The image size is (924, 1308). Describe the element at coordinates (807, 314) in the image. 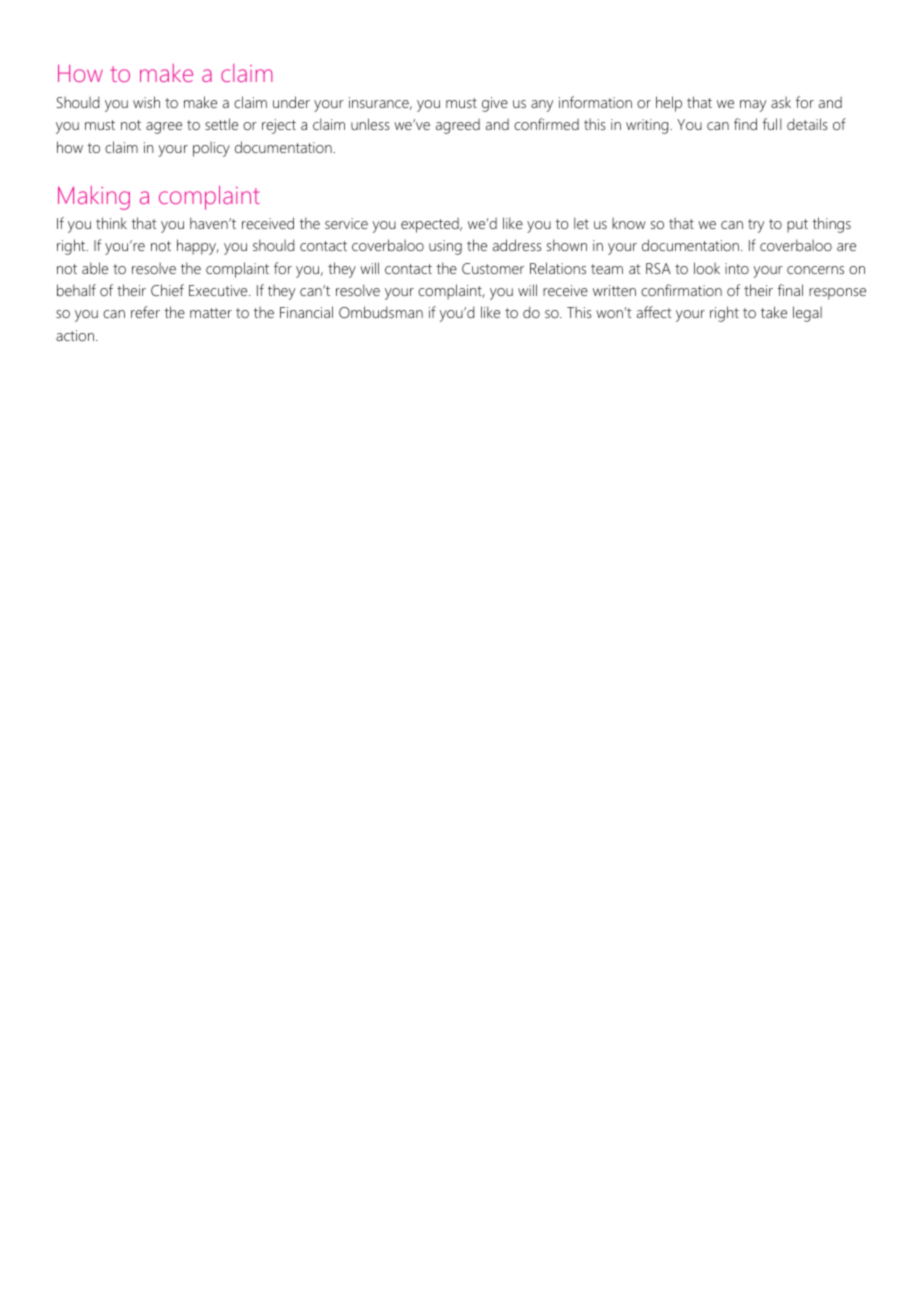

I see `legal` at that location.
